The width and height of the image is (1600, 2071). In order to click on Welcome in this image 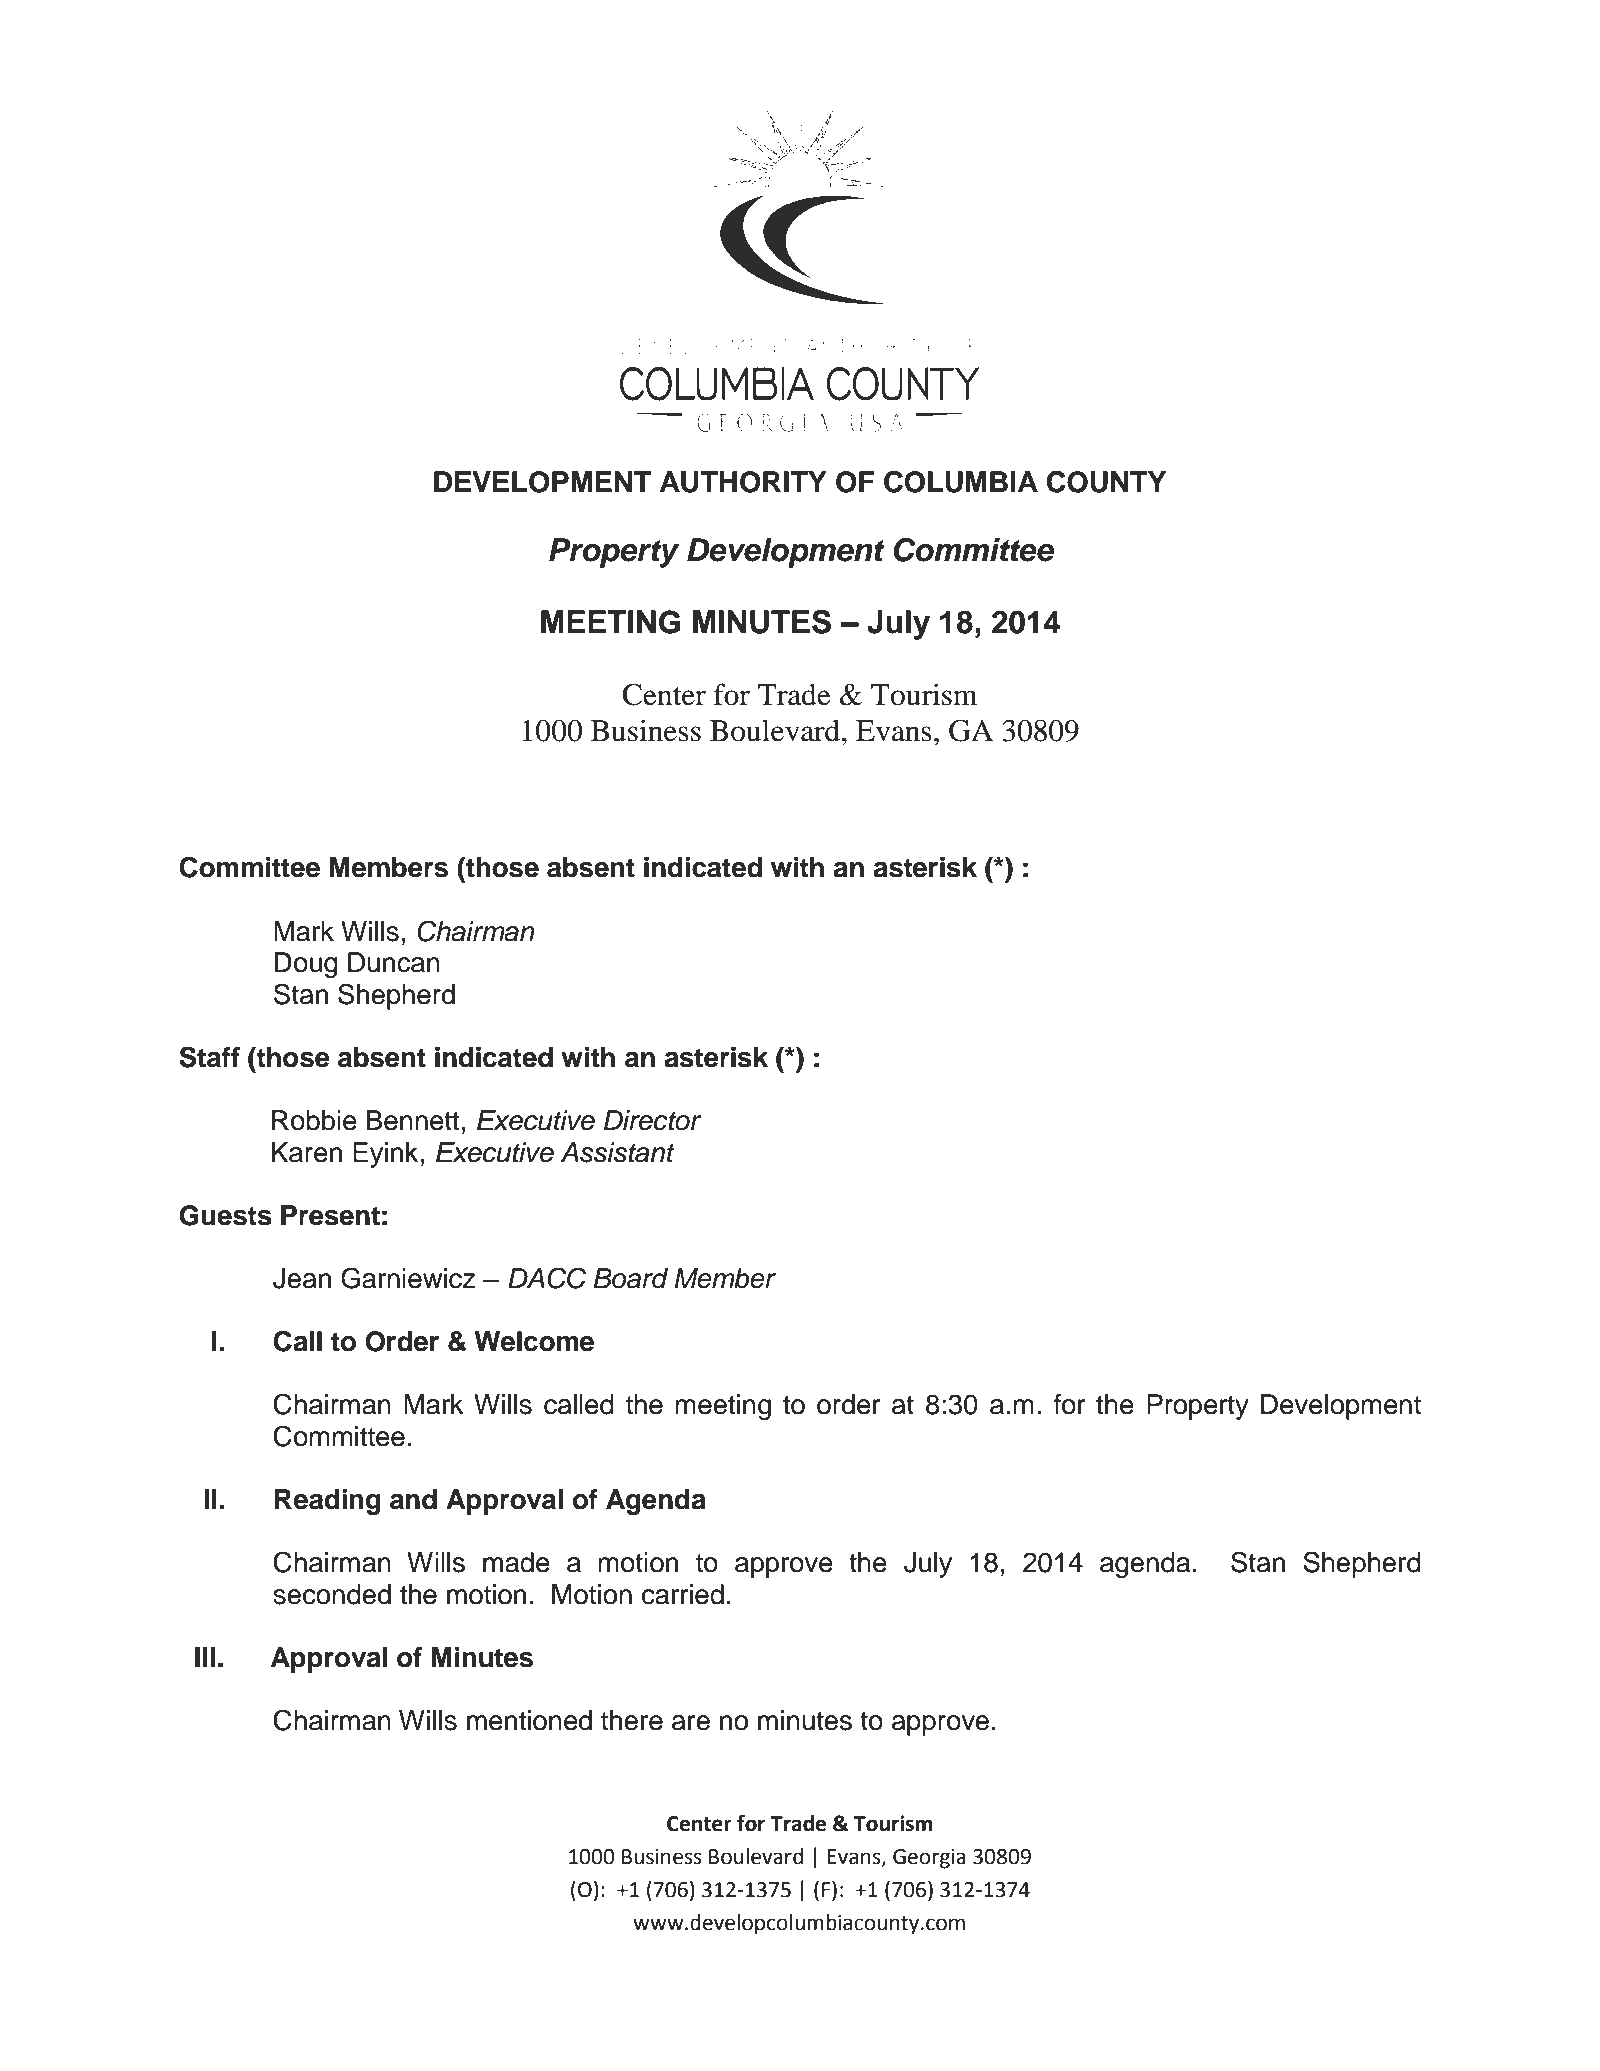, I will do `click(534, 1341)`.
